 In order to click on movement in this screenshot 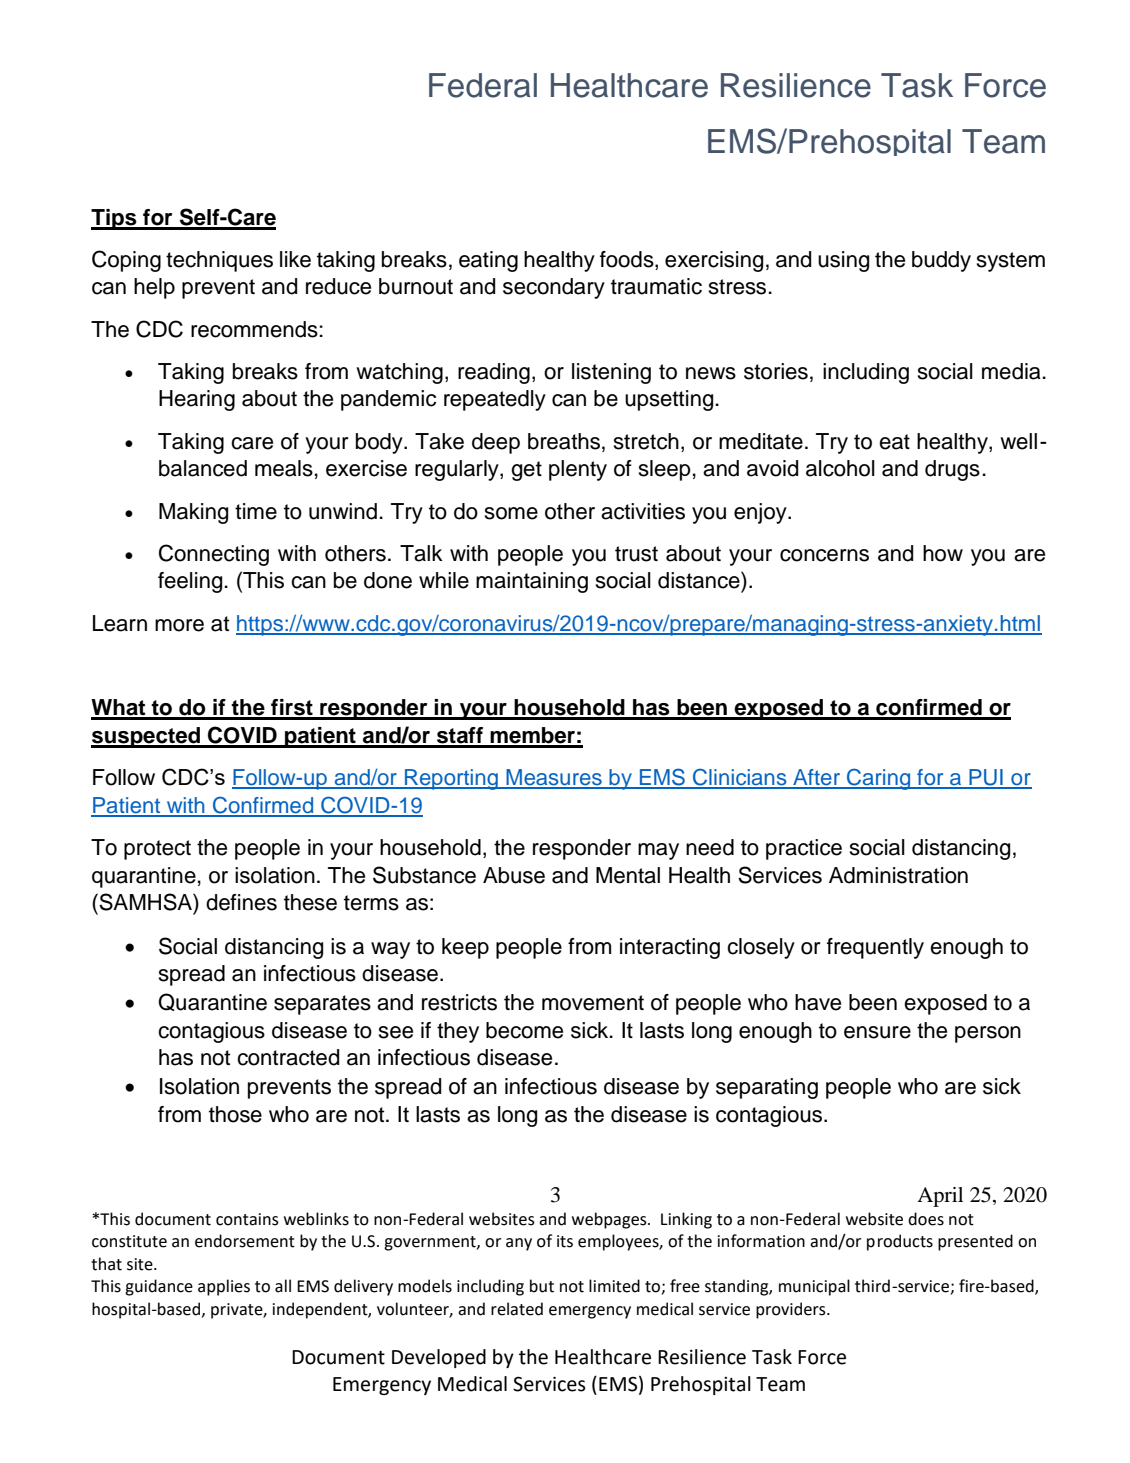, I will do `click(593, 1003)`.
